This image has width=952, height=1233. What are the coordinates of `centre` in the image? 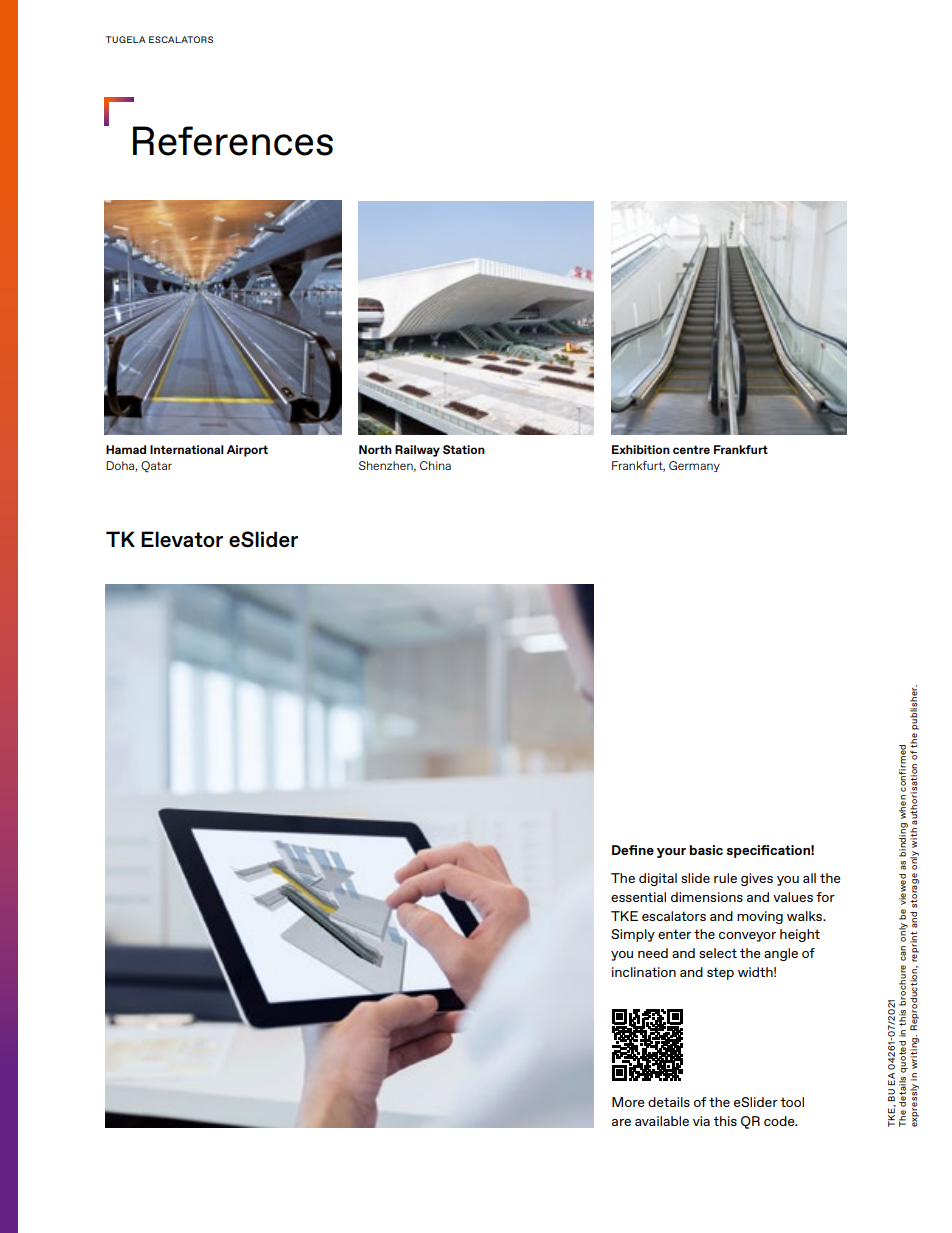 It's located at (691, 449).
